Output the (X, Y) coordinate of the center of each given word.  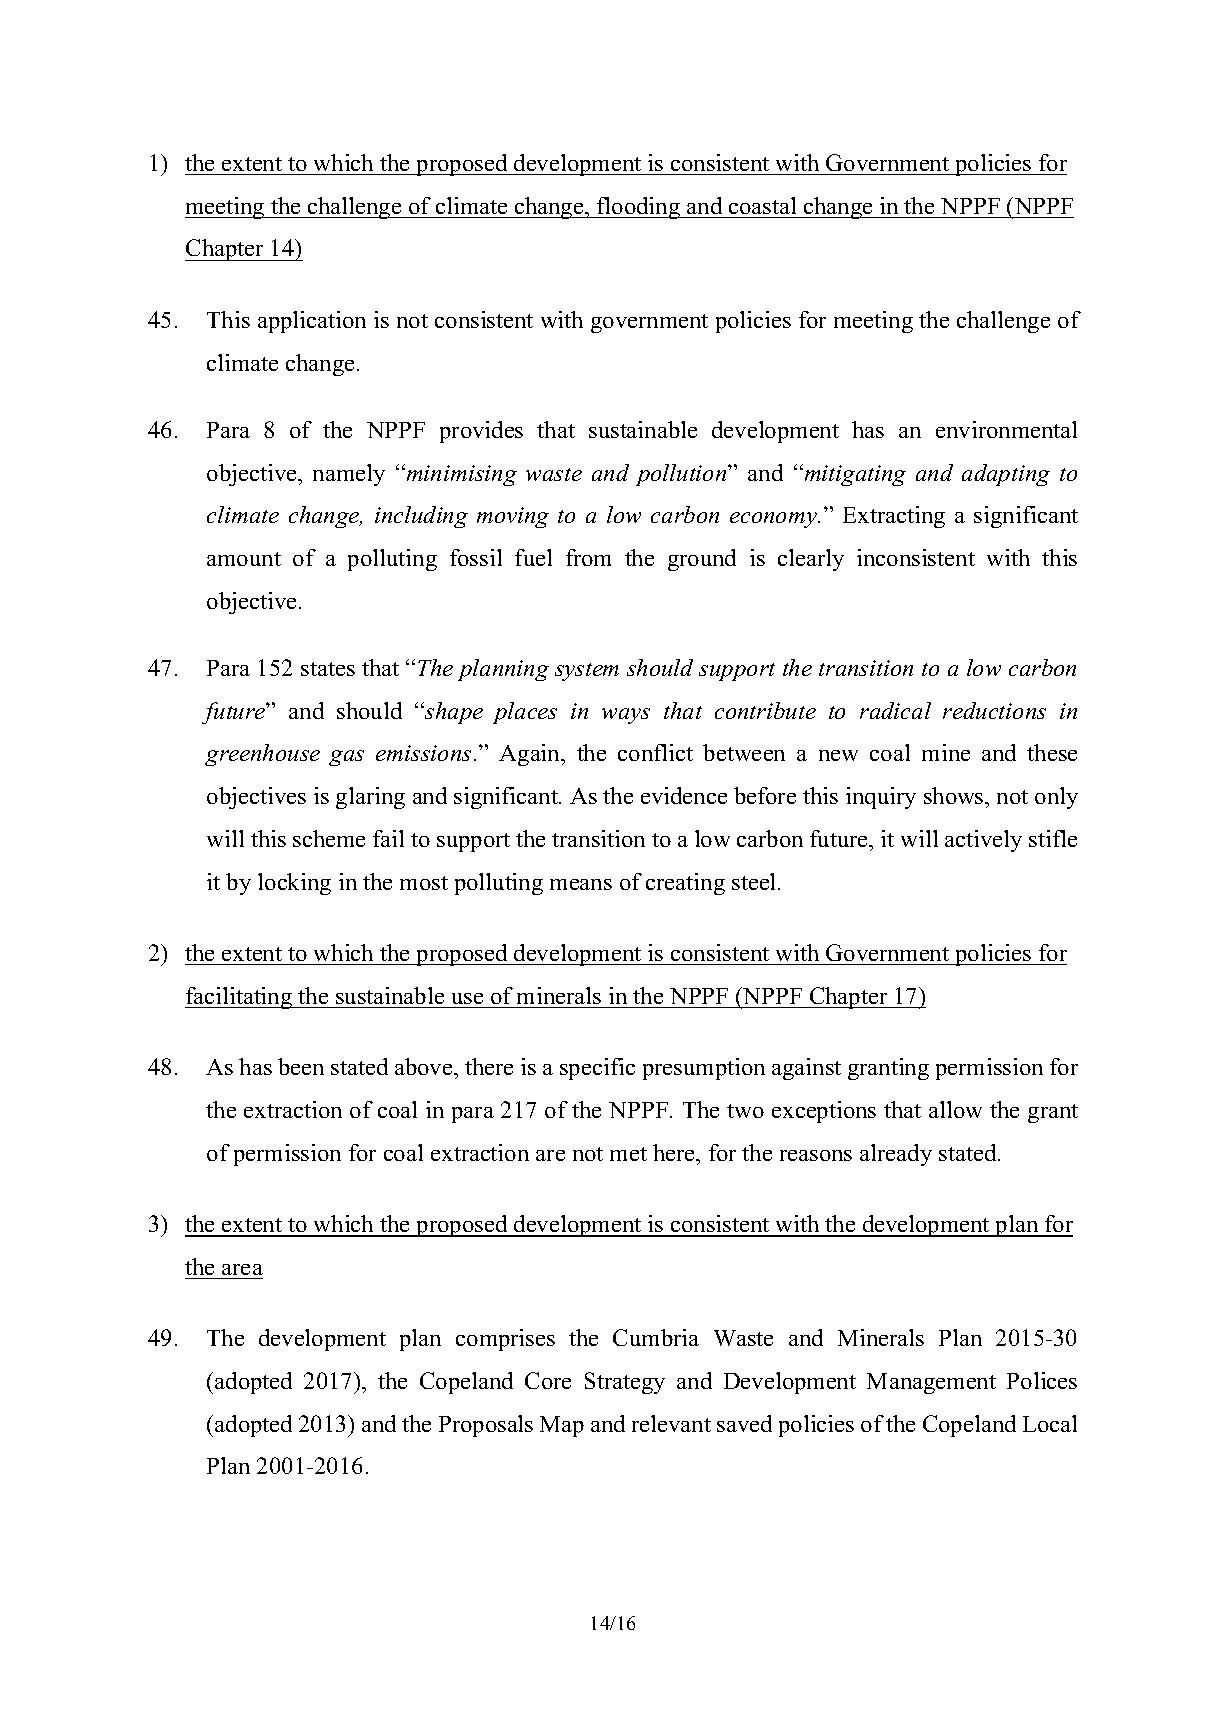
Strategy (625, 1383)
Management (931, 1383)
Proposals (486, 1426)
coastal (762, 205)
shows (955, 795)
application (312, 322)
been (301, 1066)
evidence (684, 795)
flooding (639, 208)
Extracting (894, 517)
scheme (329, 838)
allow (955, 1109)
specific (597, 1069)
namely (349, 475)
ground (702, 560)
